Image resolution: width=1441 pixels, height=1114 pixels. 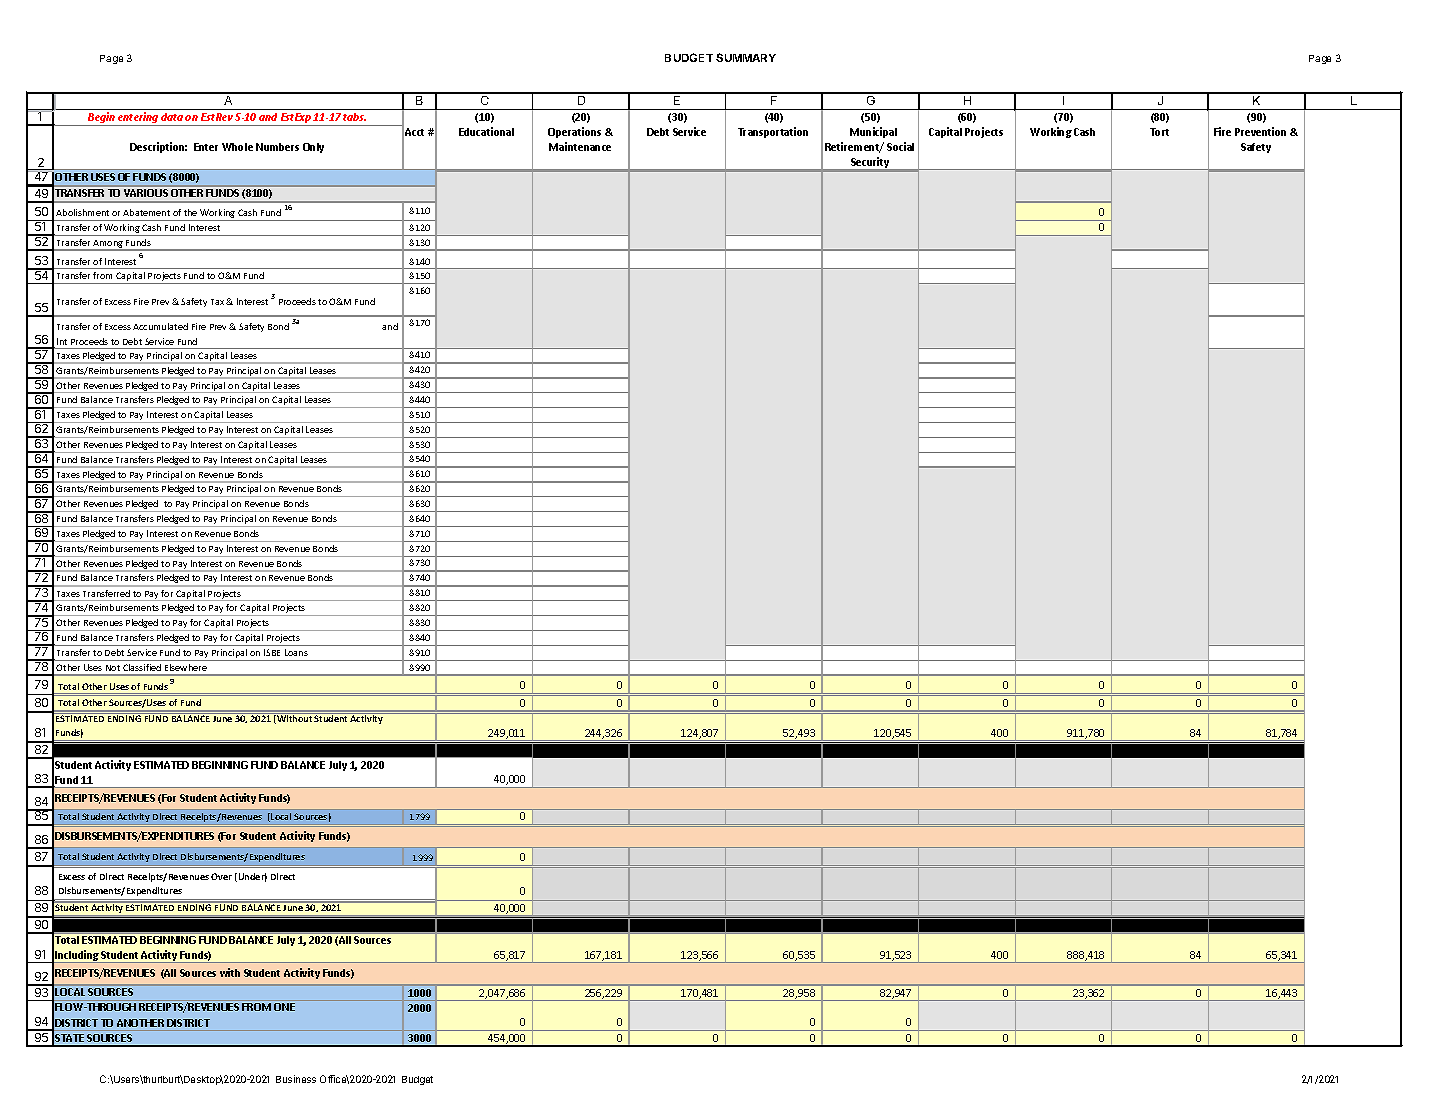 What do you see at coordinates (1159, 132) in the document?
I see `Tort` at bounding box center [1159, 132].
